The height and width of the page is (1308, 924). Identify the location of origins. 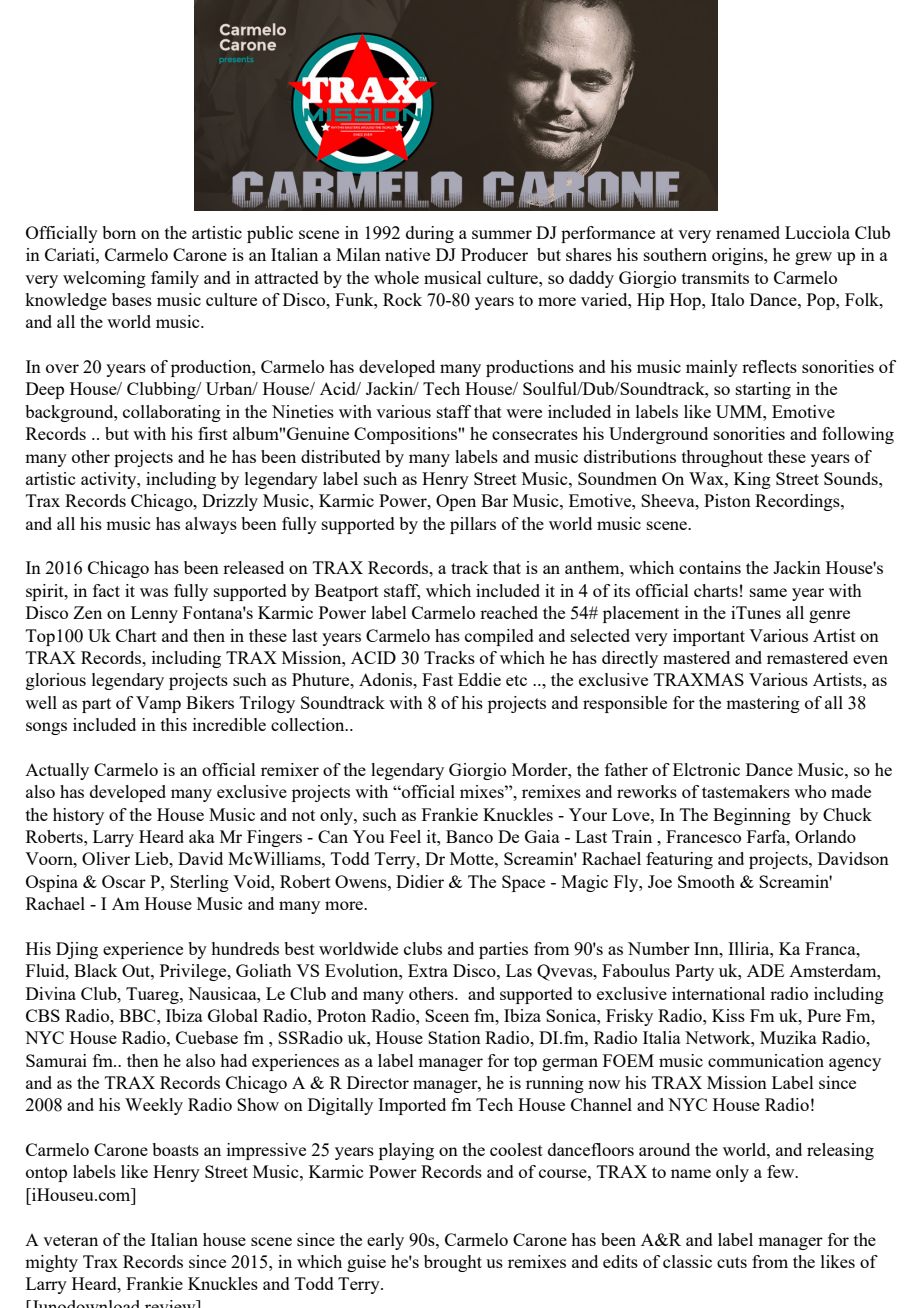
(738, 256).
